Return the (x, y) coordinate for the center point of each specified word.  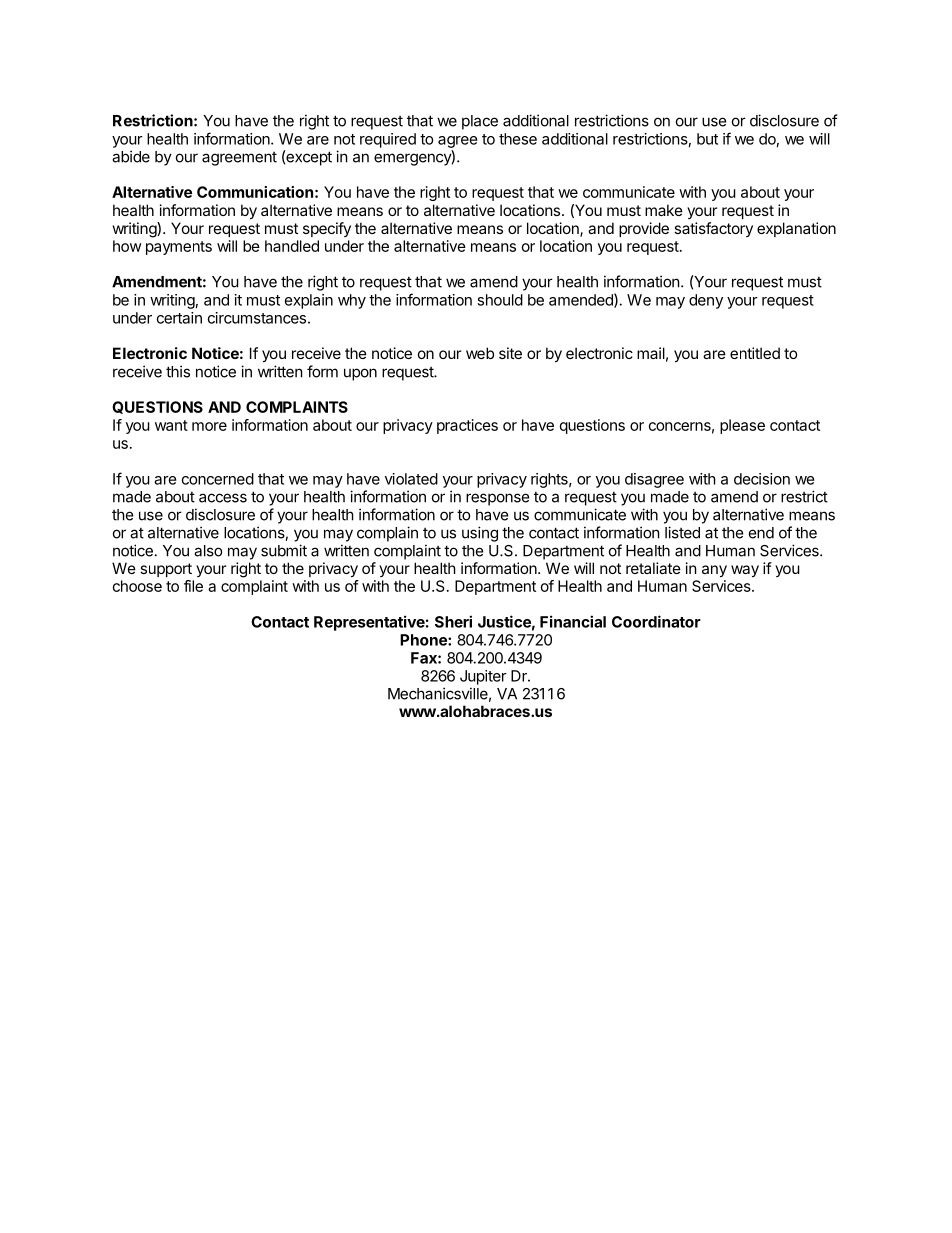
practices (467, 426)
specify (327, 229)
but (707, 139)
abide (131, 156)
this (178, 371)
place (480, 122)
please (742, 426)
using (480, 534)
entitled (755, 353)
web (480, 353)
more (209, 426)
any (714, 571)
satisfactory (713, 229)
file (193, 586)
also (208, 551)
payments (179, 248)
